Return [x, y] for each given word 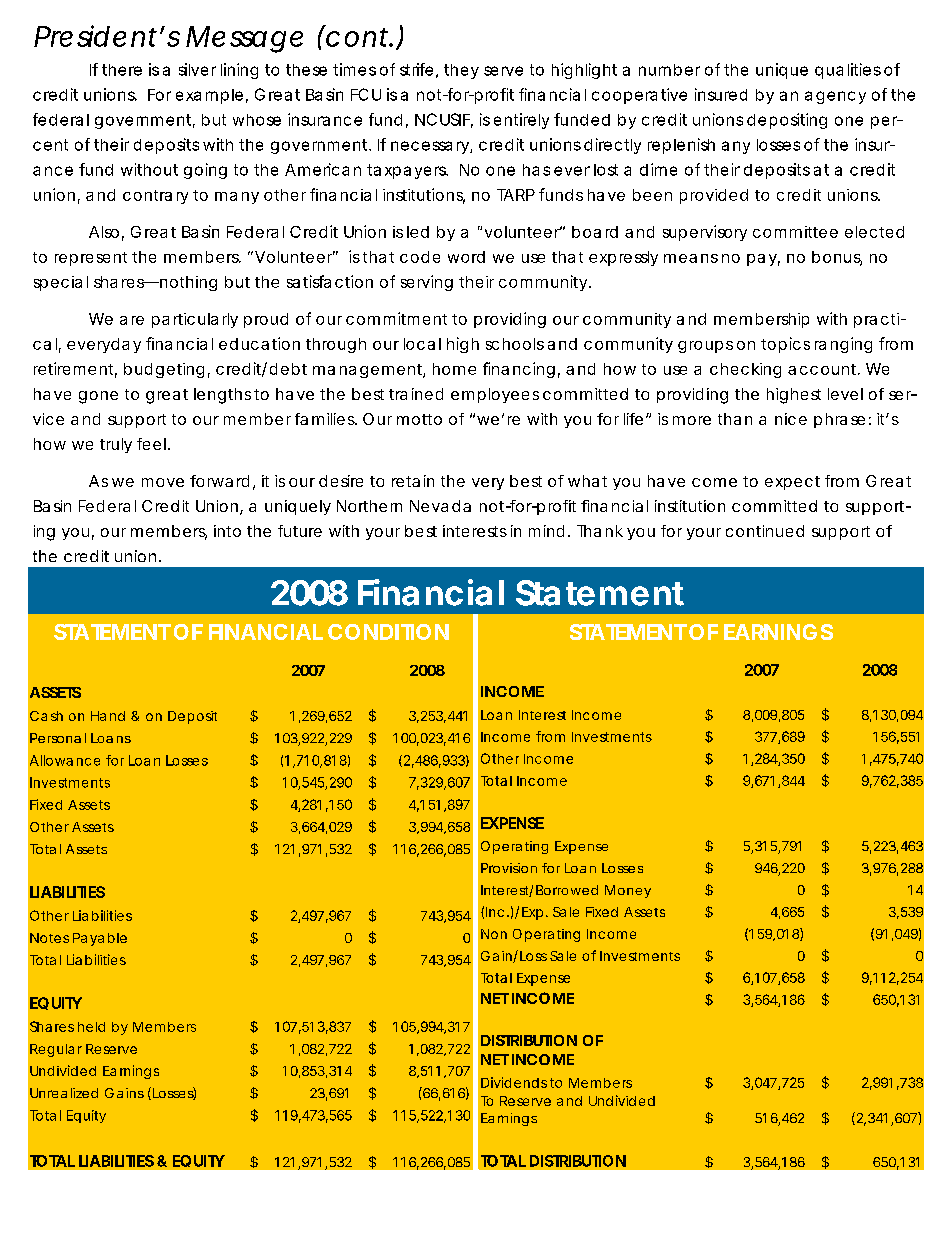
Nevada [440, 506]
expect [792, 483]
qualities [848, 71]
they [461, 71]
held [91, 1027]
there [122, 70]
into [227, 531]
